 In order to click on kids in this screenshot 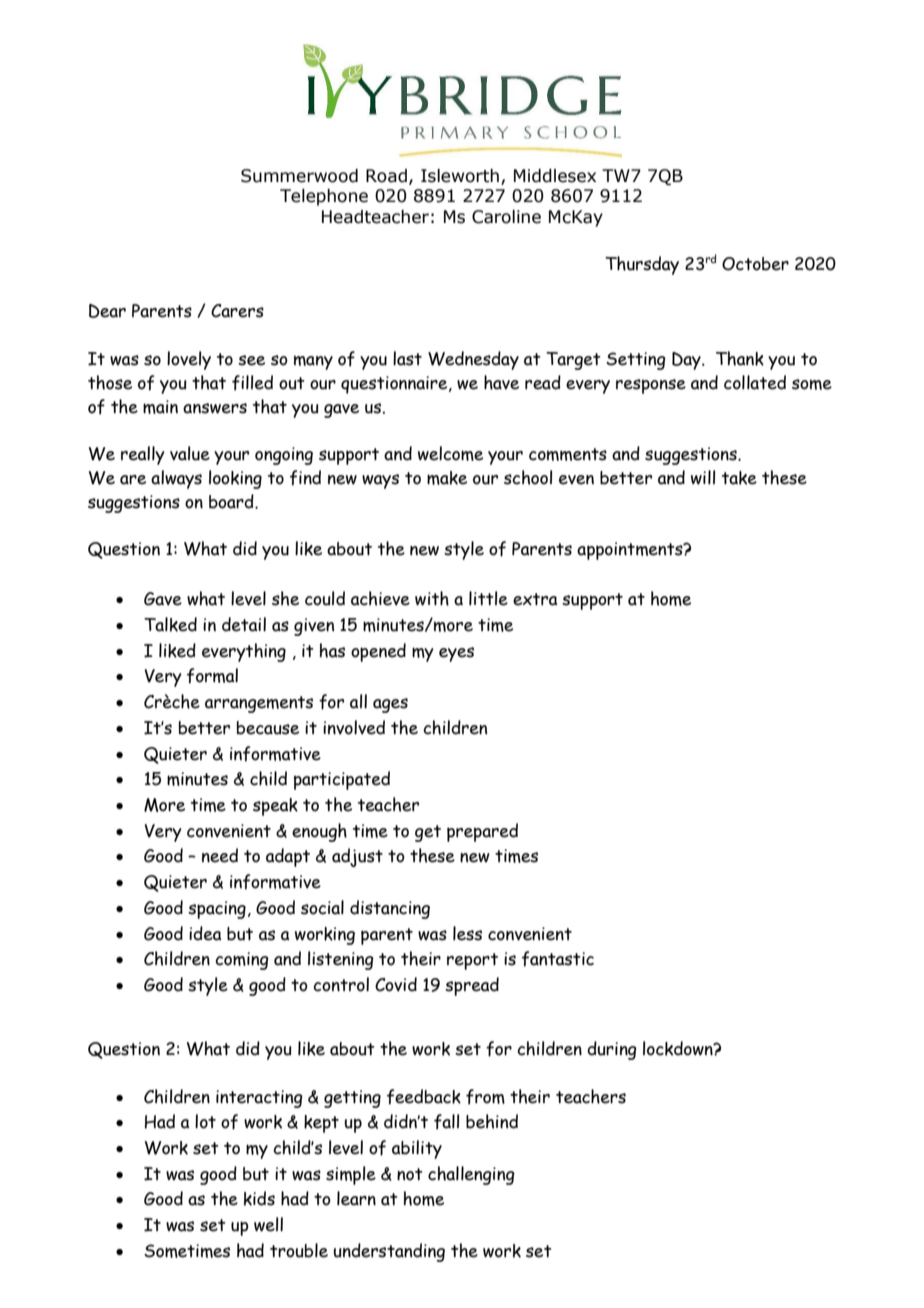, I will do `click(259, 1198)`.
